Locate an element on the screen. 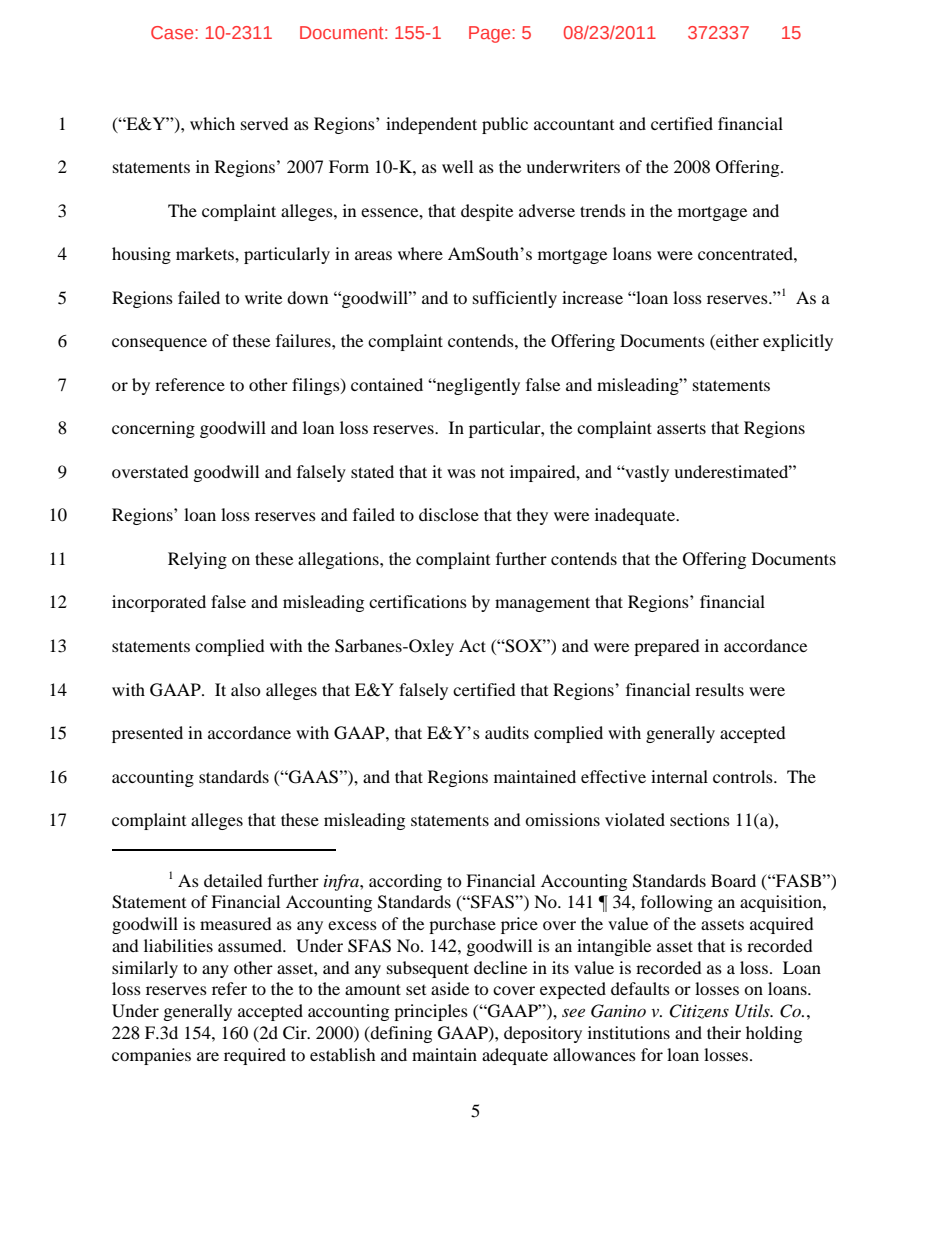  accountant is located at coordinates (574, 125).
